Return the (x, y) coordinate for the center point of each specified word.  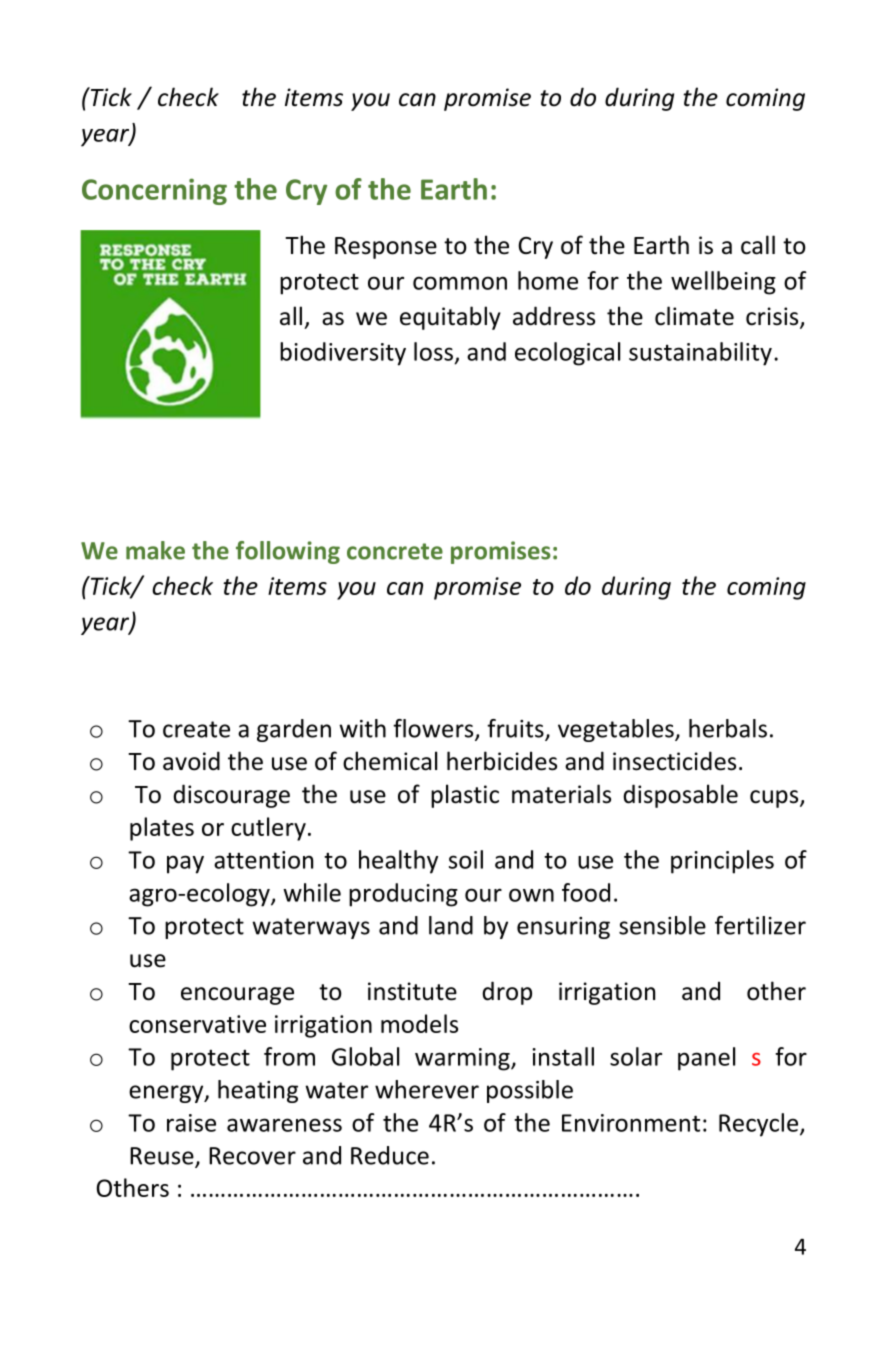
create (196, 729)
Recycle (760, 1125)
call (758, 245)
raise (191, 1123)
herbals (728, 728)
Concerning (154, 191)
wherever (427, 1089)
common (460, 283)
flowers (434, 729)
